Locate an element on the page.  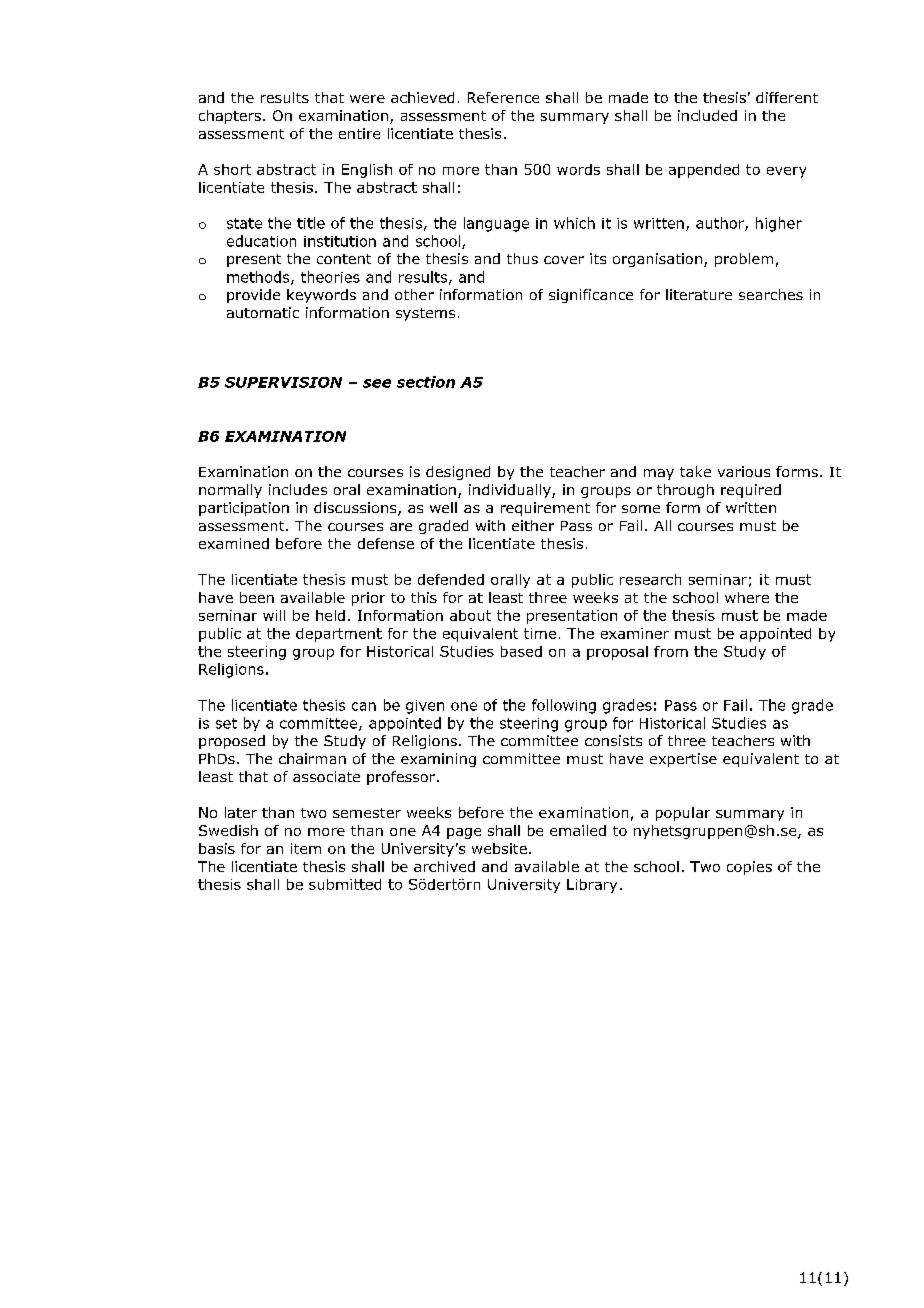
chapters is located at coordinates (230, 117).
